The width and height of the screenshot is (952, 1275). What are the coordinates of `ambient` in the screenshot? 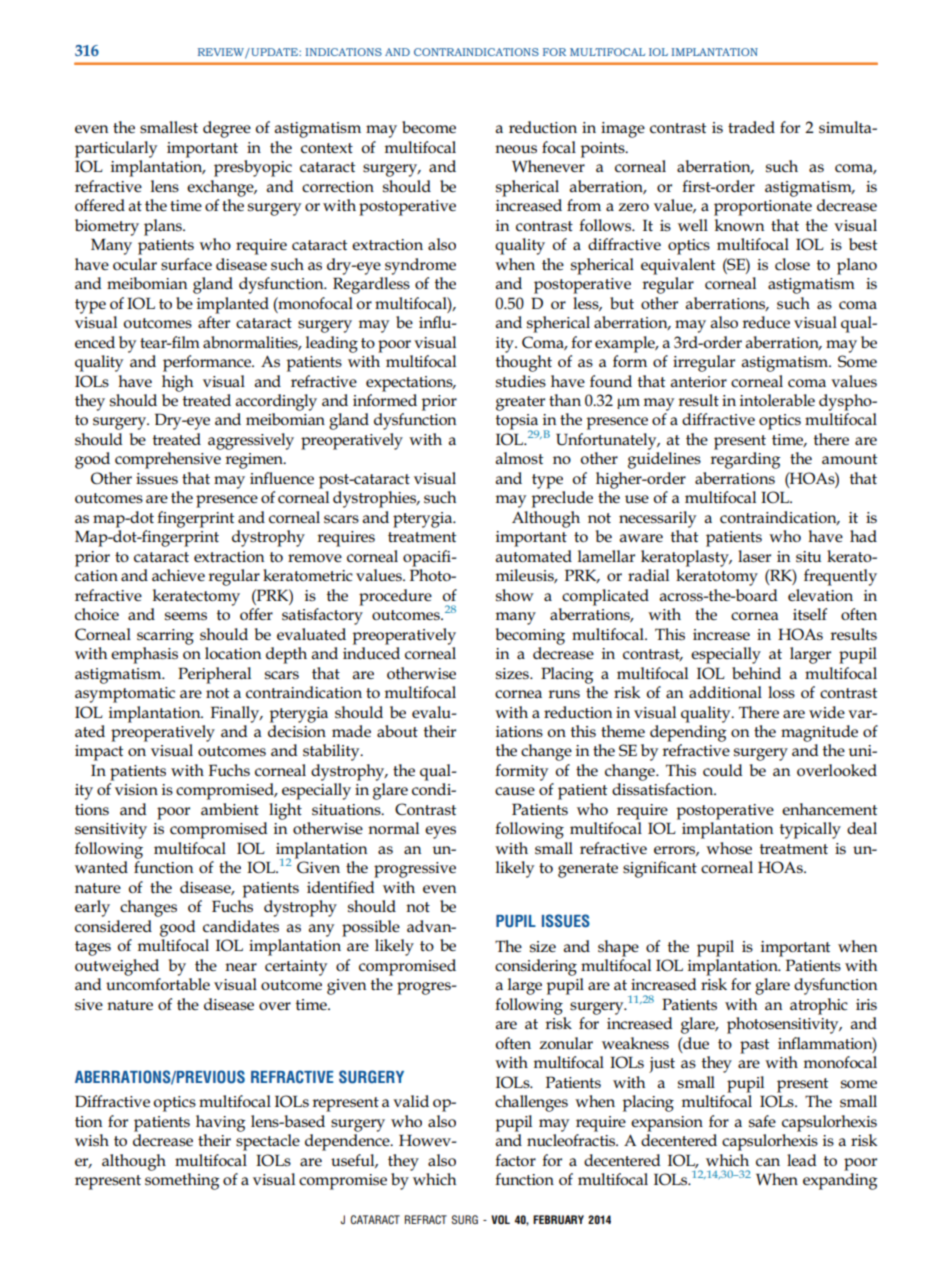 It's located at (230, 809).
